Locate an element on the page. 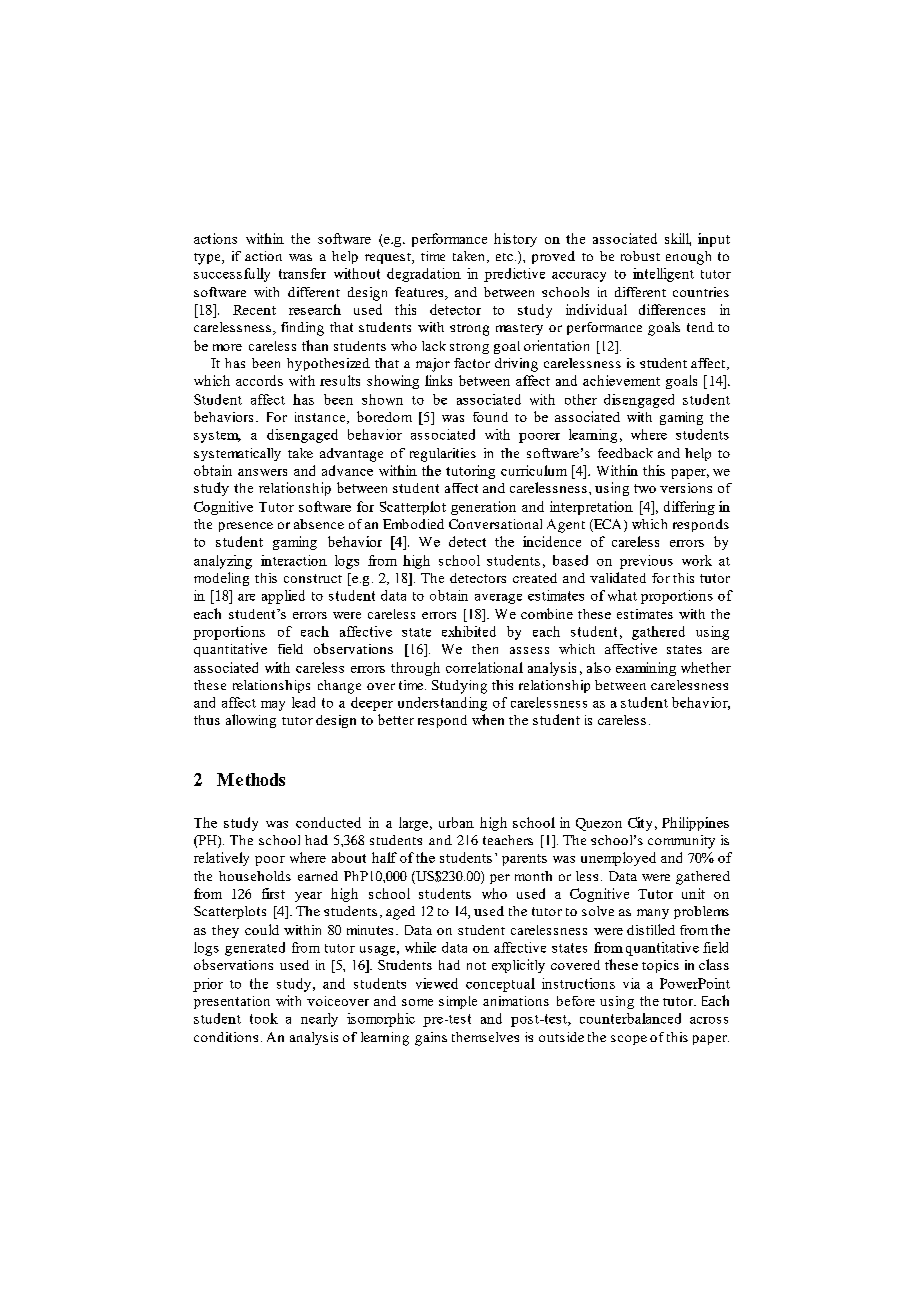  simple is located at coordinates (458, 1002).
